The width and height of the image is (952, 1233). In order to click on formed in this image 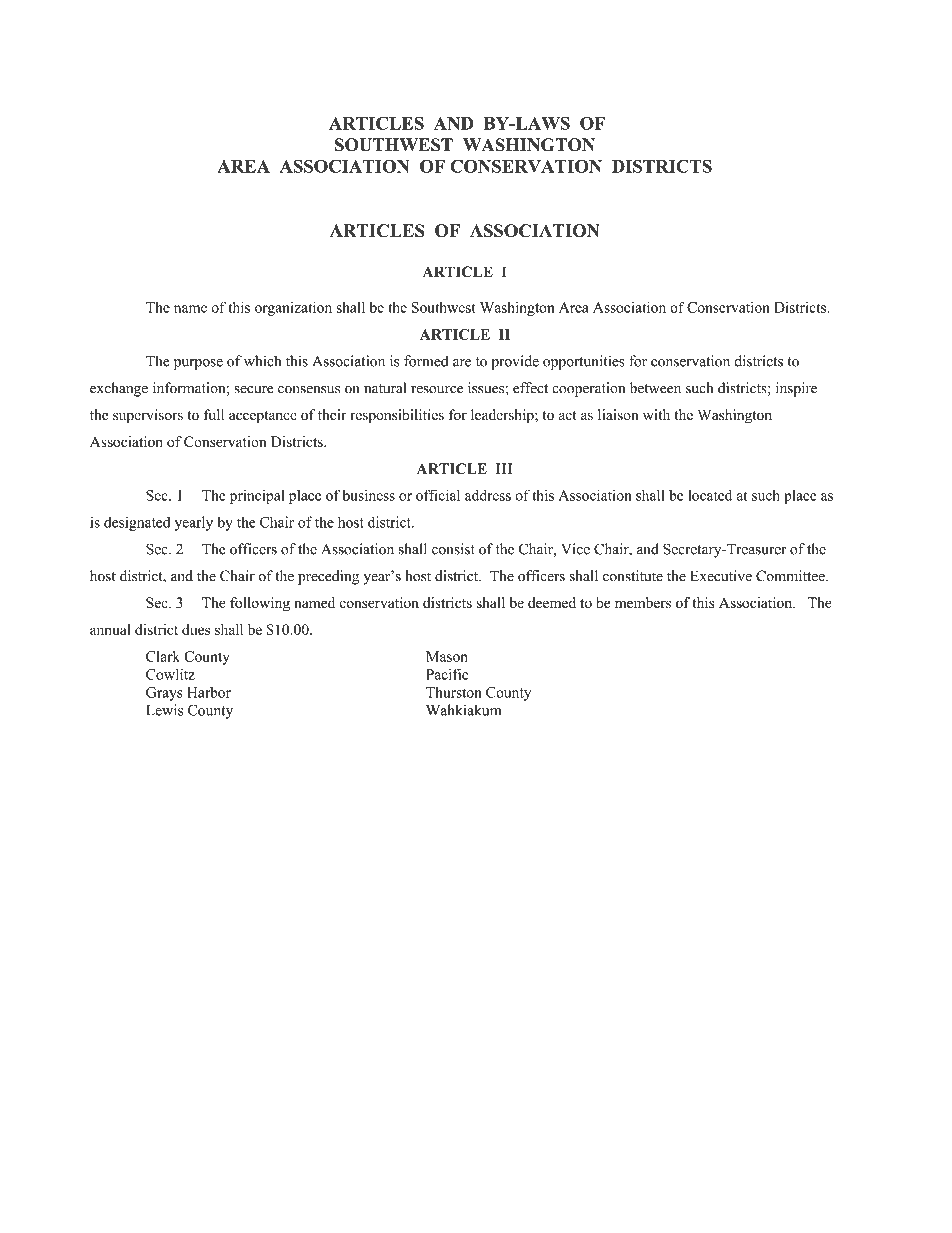, I will do `click(426, 361)`.
